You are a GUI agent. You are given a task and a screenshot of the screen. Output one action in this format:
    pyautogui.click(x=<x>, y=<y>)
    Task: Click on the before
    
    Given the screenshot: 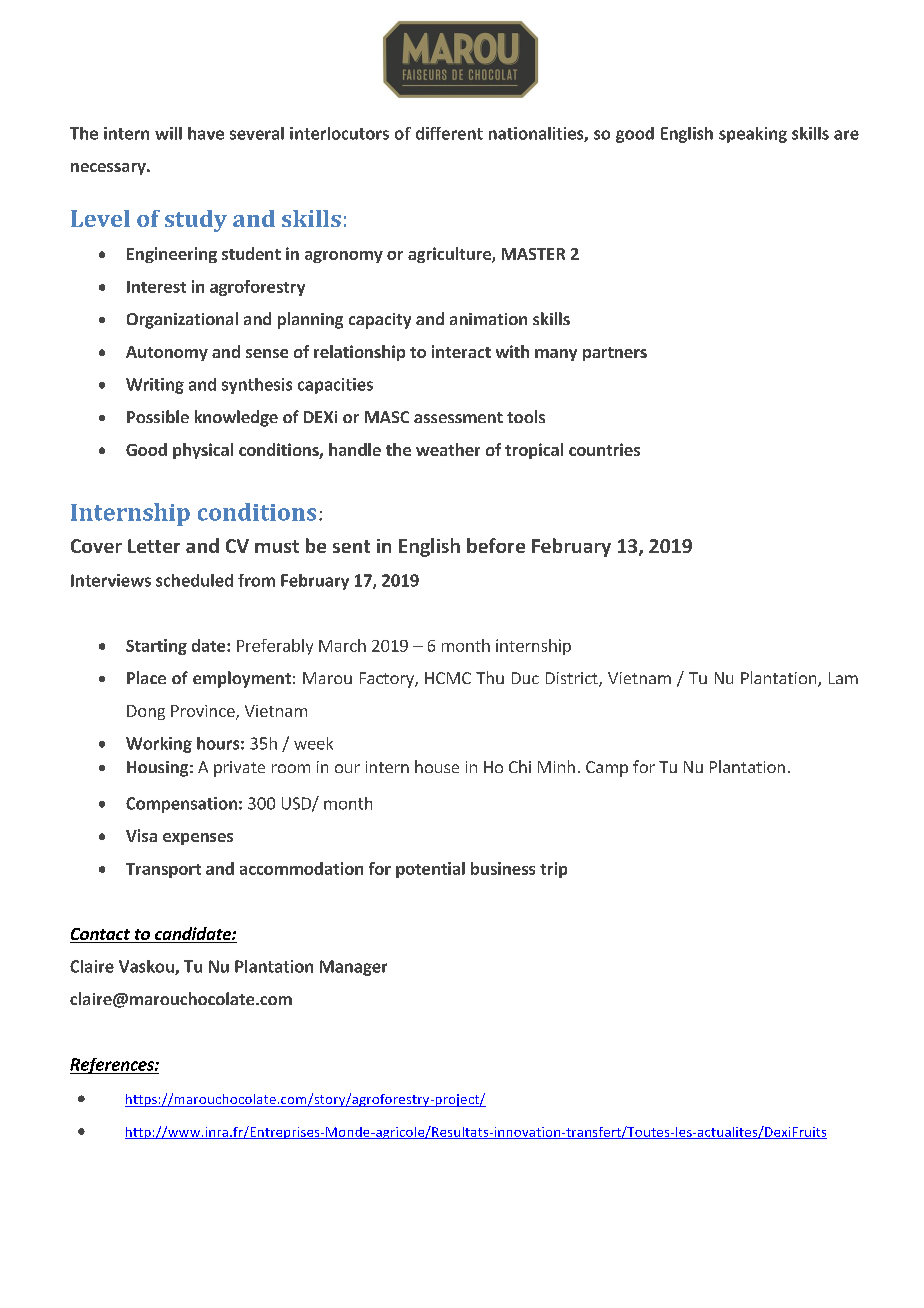 What is the action you would take?
    pyautogui.click(x=496, y=545)
